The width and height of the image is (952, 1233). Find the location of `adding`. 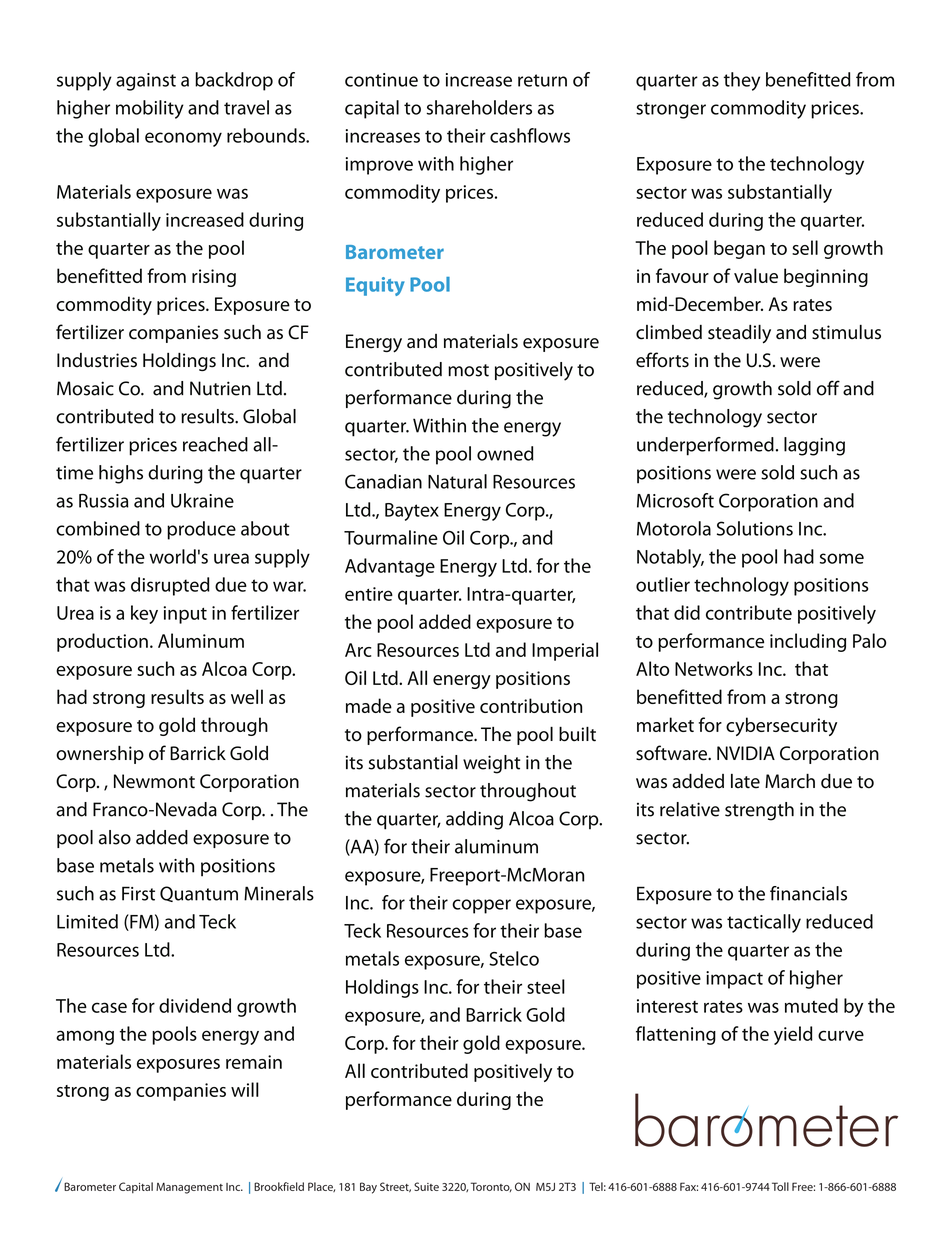

adding is located at coordinates (474, 820).
